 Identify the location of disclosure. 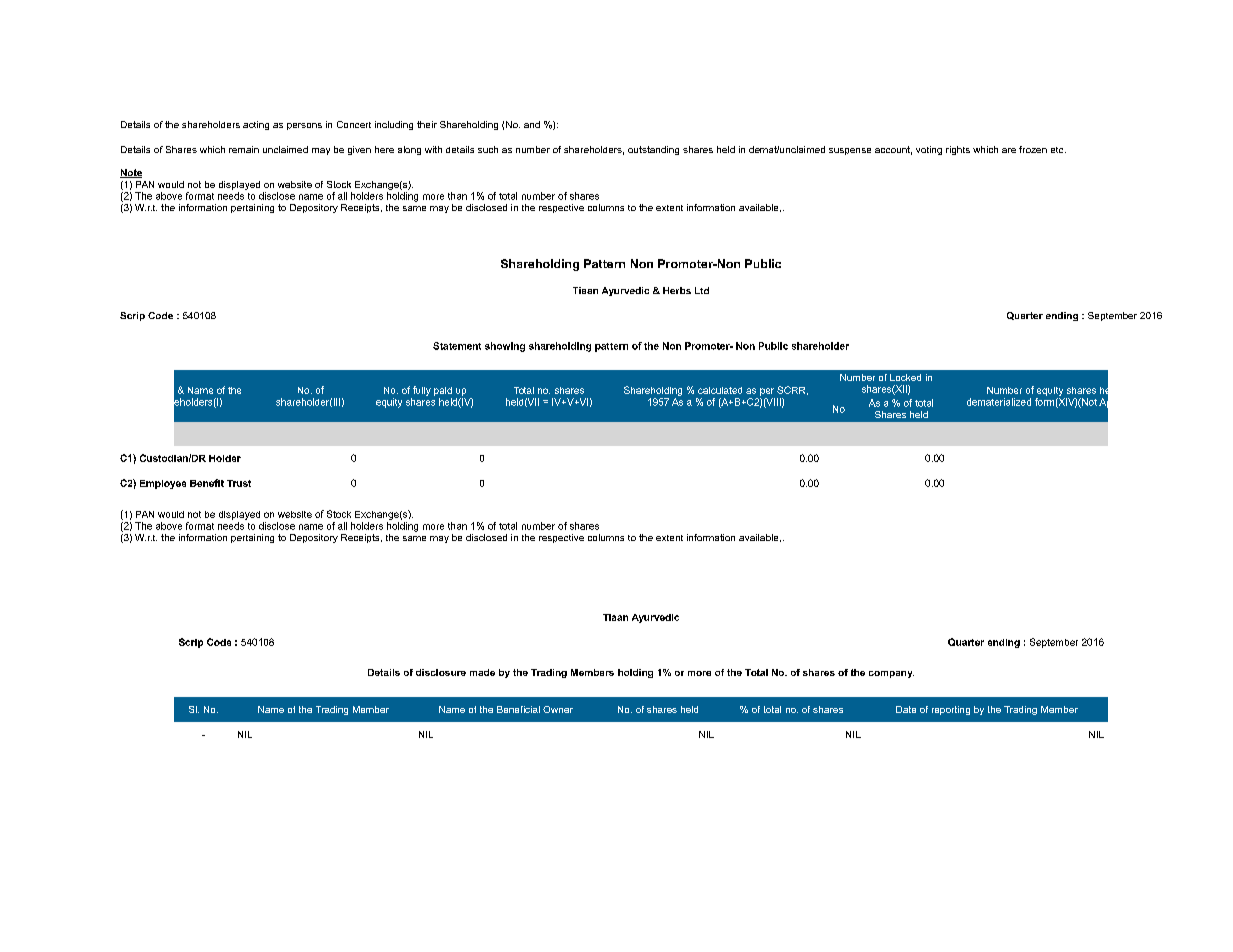
(441, 672).
